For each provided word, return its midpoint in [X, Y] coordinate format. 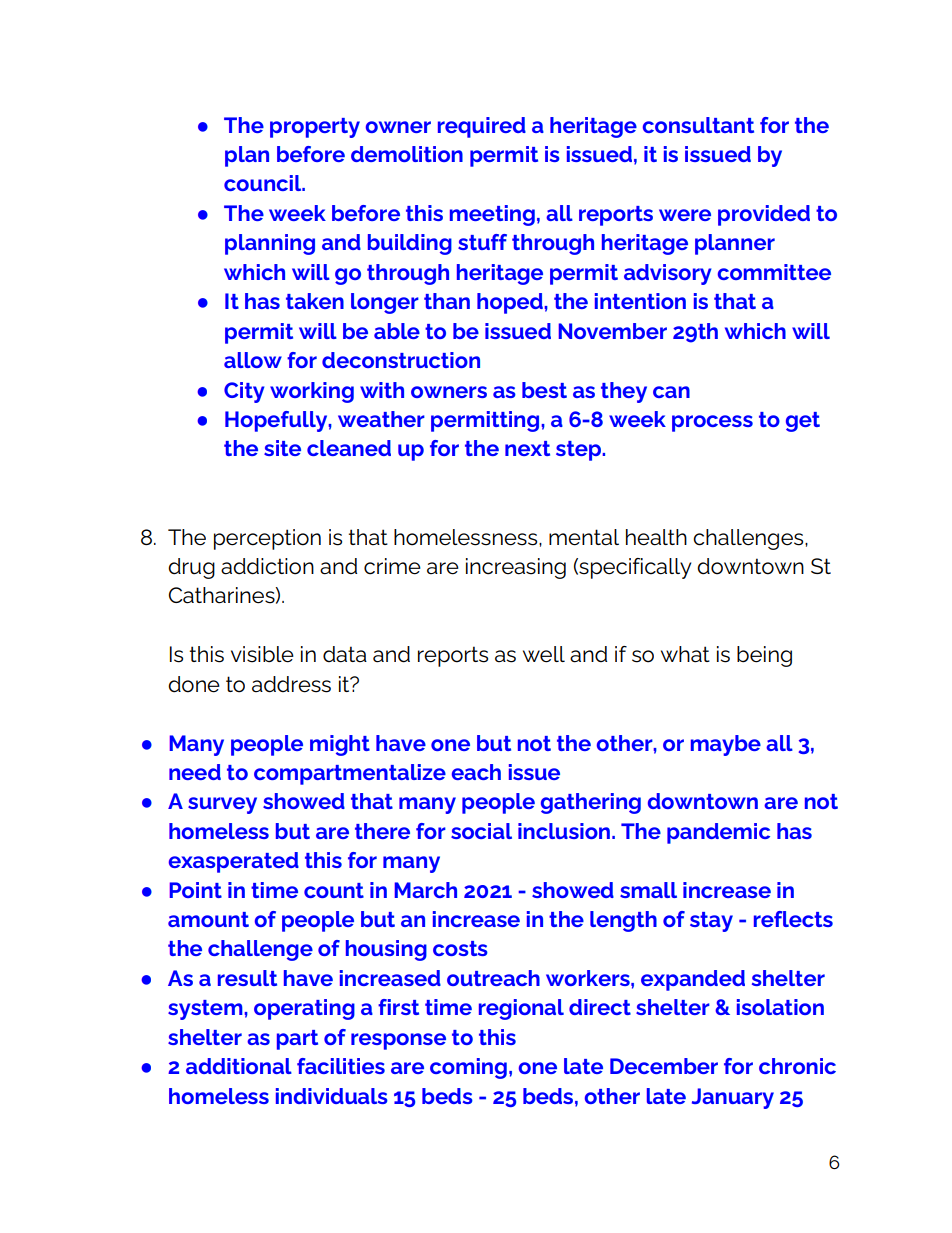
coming [468, 1068]
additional [239, 1066]
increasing [516, 568]
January [733, 1098]
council [264, 183]
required [482, 127]
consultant [698, 125]
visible [262, 654]
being [764, 656]
